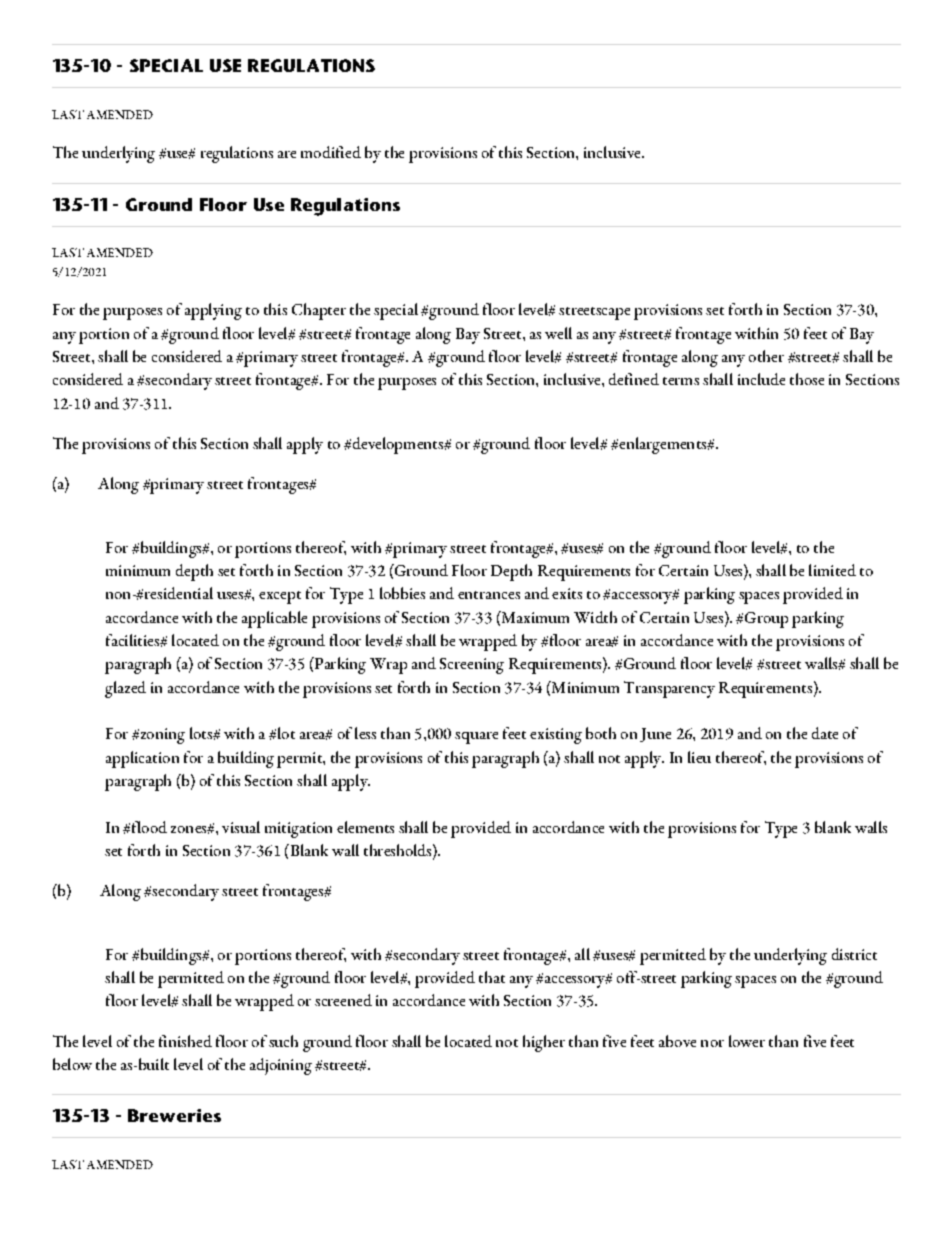  I want to click on higher, so click(544, 1043).
